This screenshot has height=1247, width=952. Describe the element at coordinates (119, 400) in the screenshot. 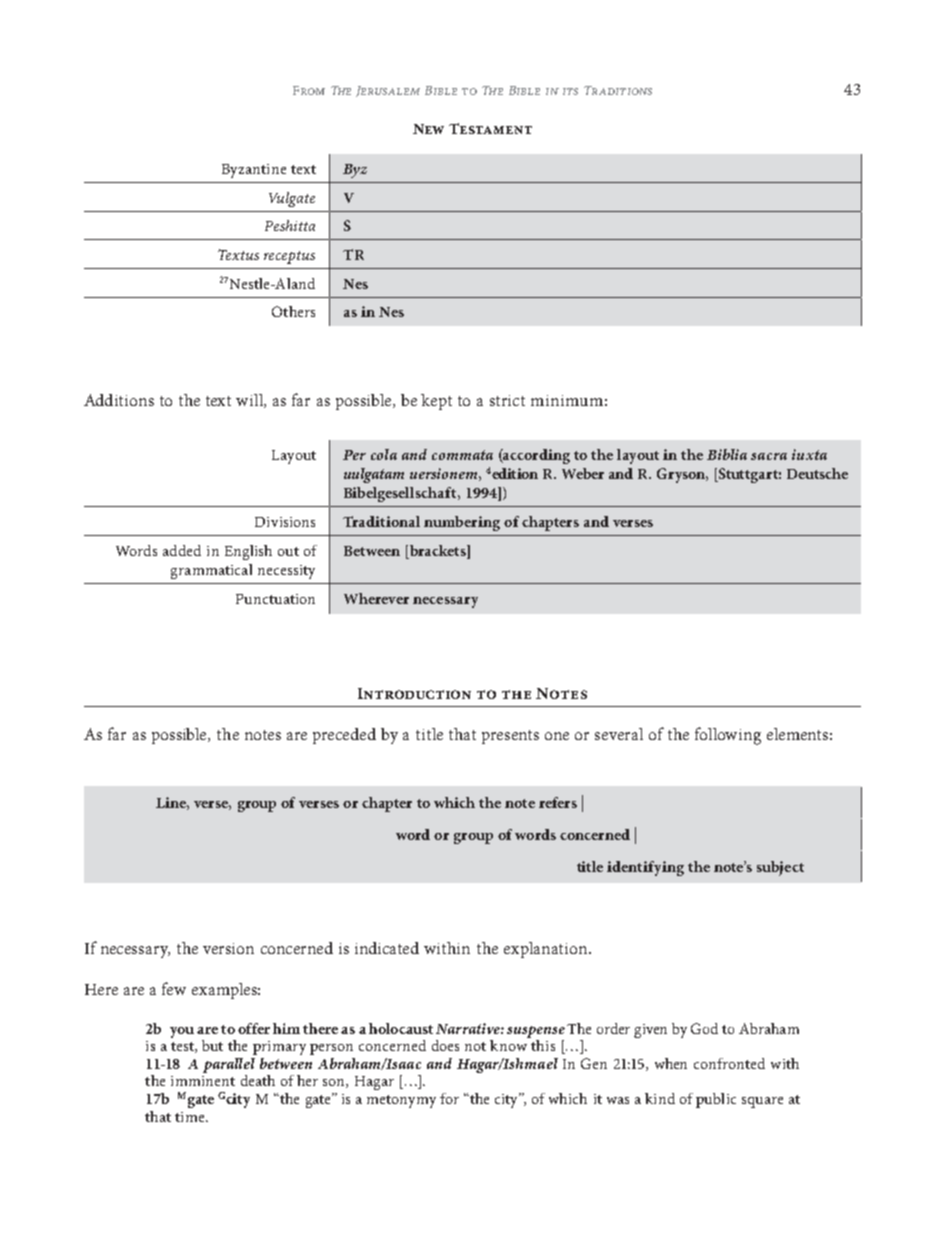

I see `Additions` at that location.
